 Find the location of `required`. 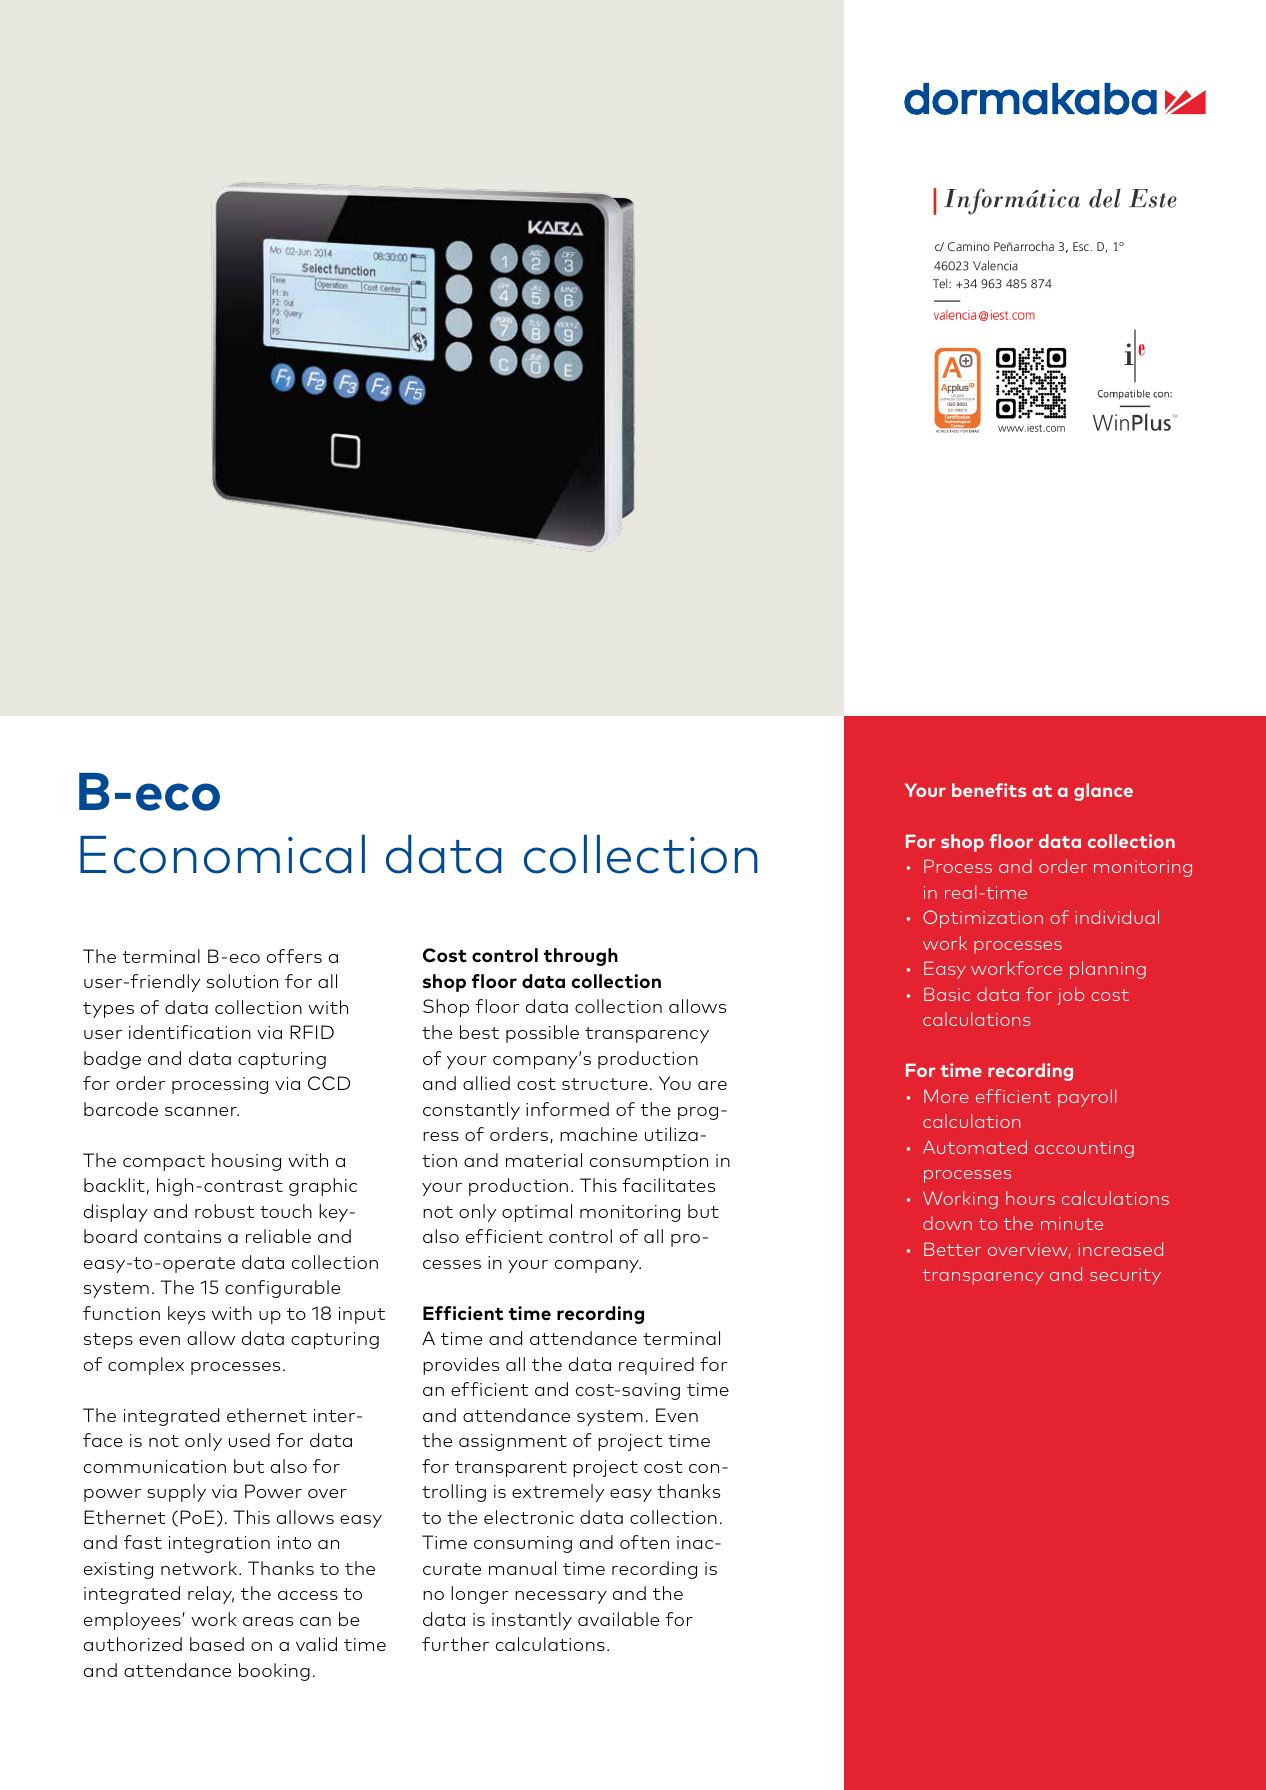

required is located at coordinates (656, 1366).
